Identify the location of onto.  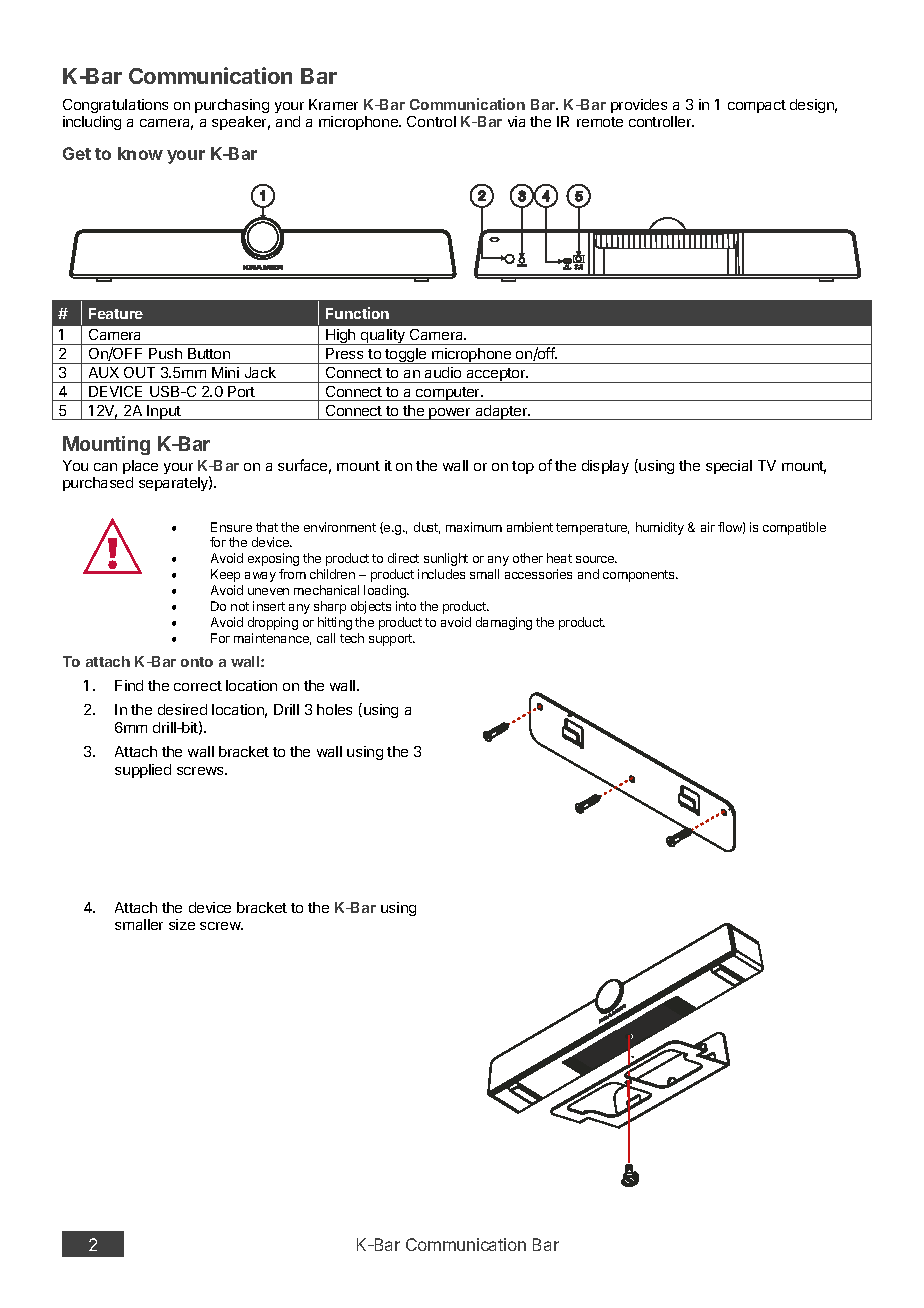
(197, 662).
